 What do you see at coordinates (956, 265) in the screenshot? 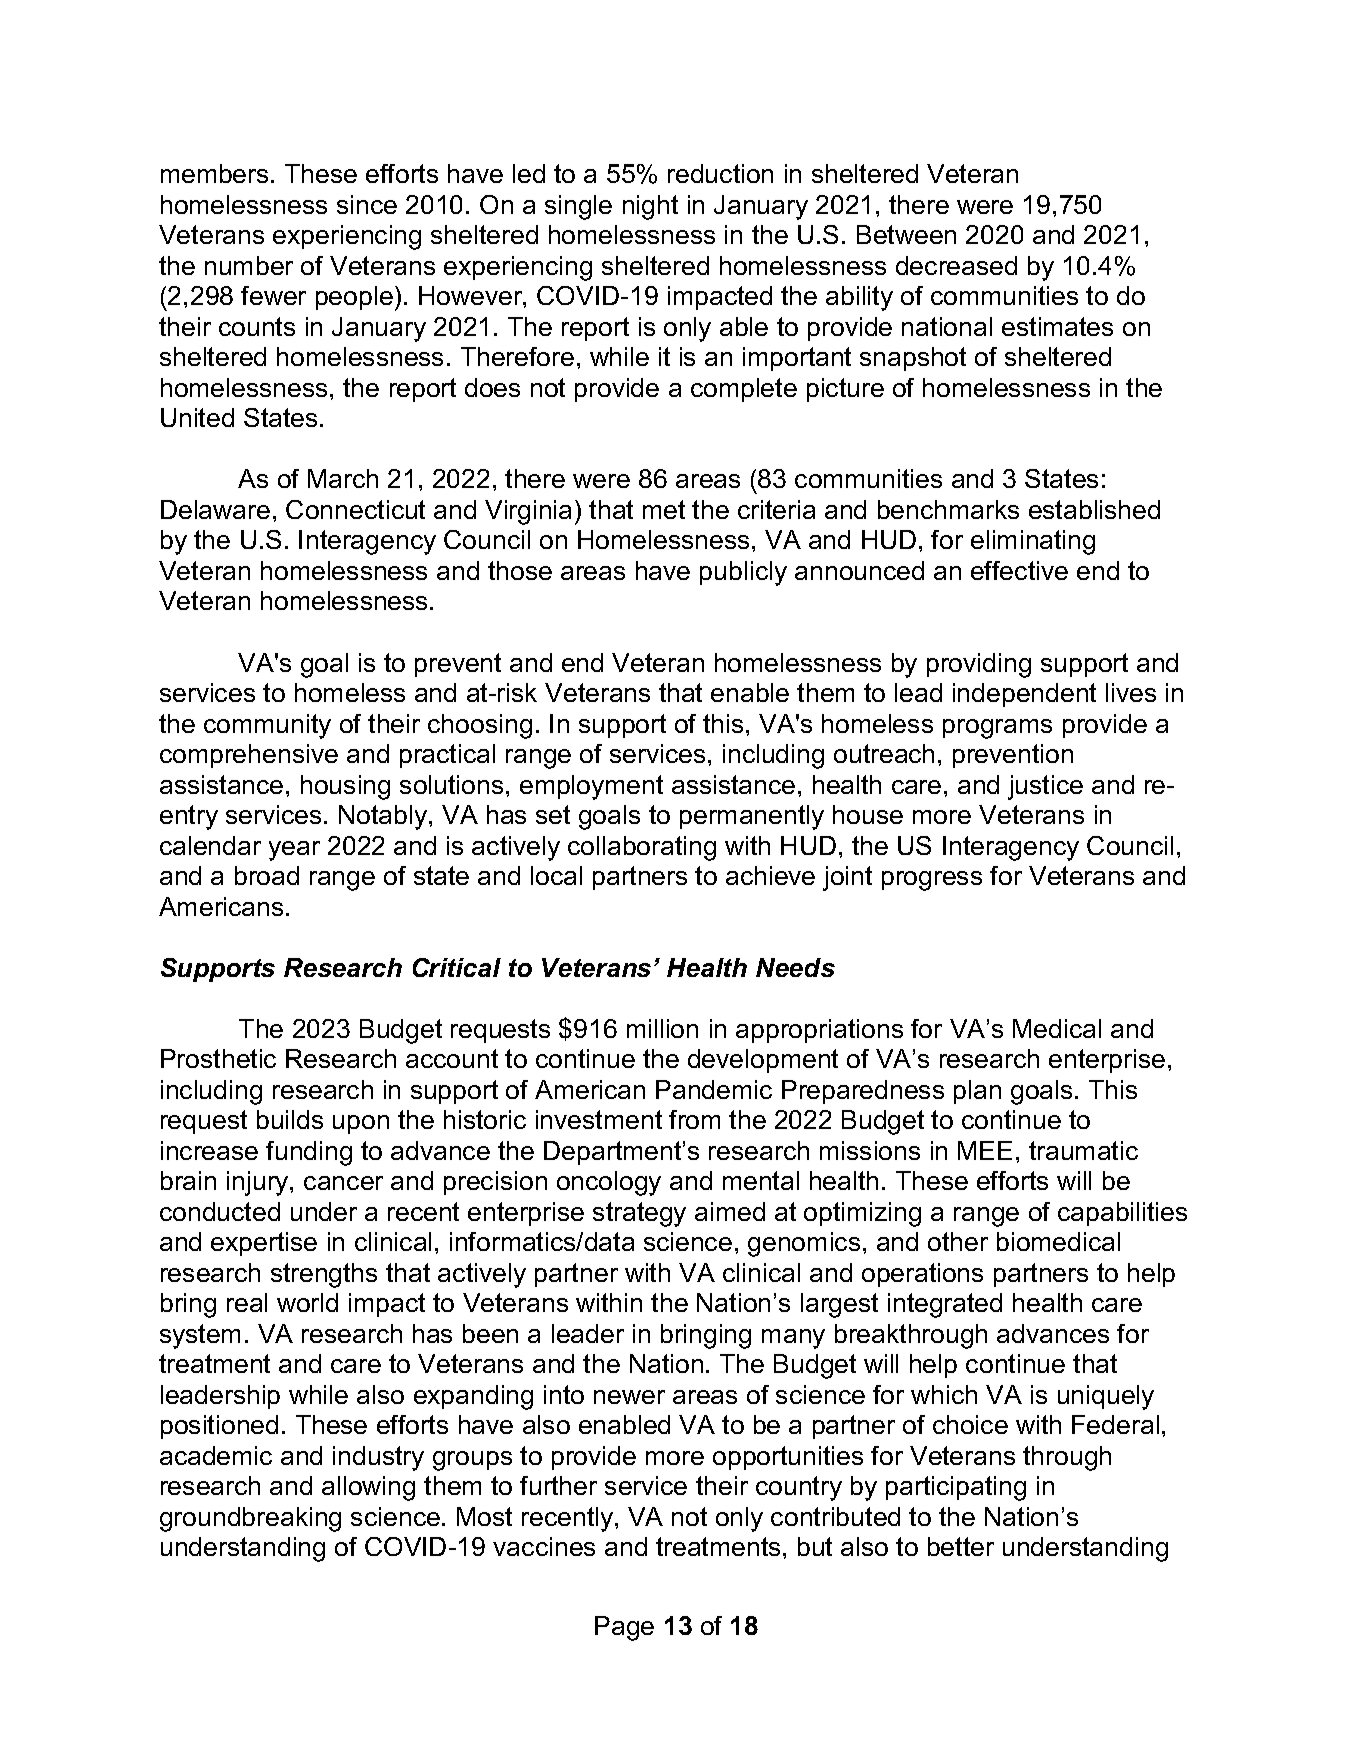
I see `decreased` at bounding box center [956, 265].
